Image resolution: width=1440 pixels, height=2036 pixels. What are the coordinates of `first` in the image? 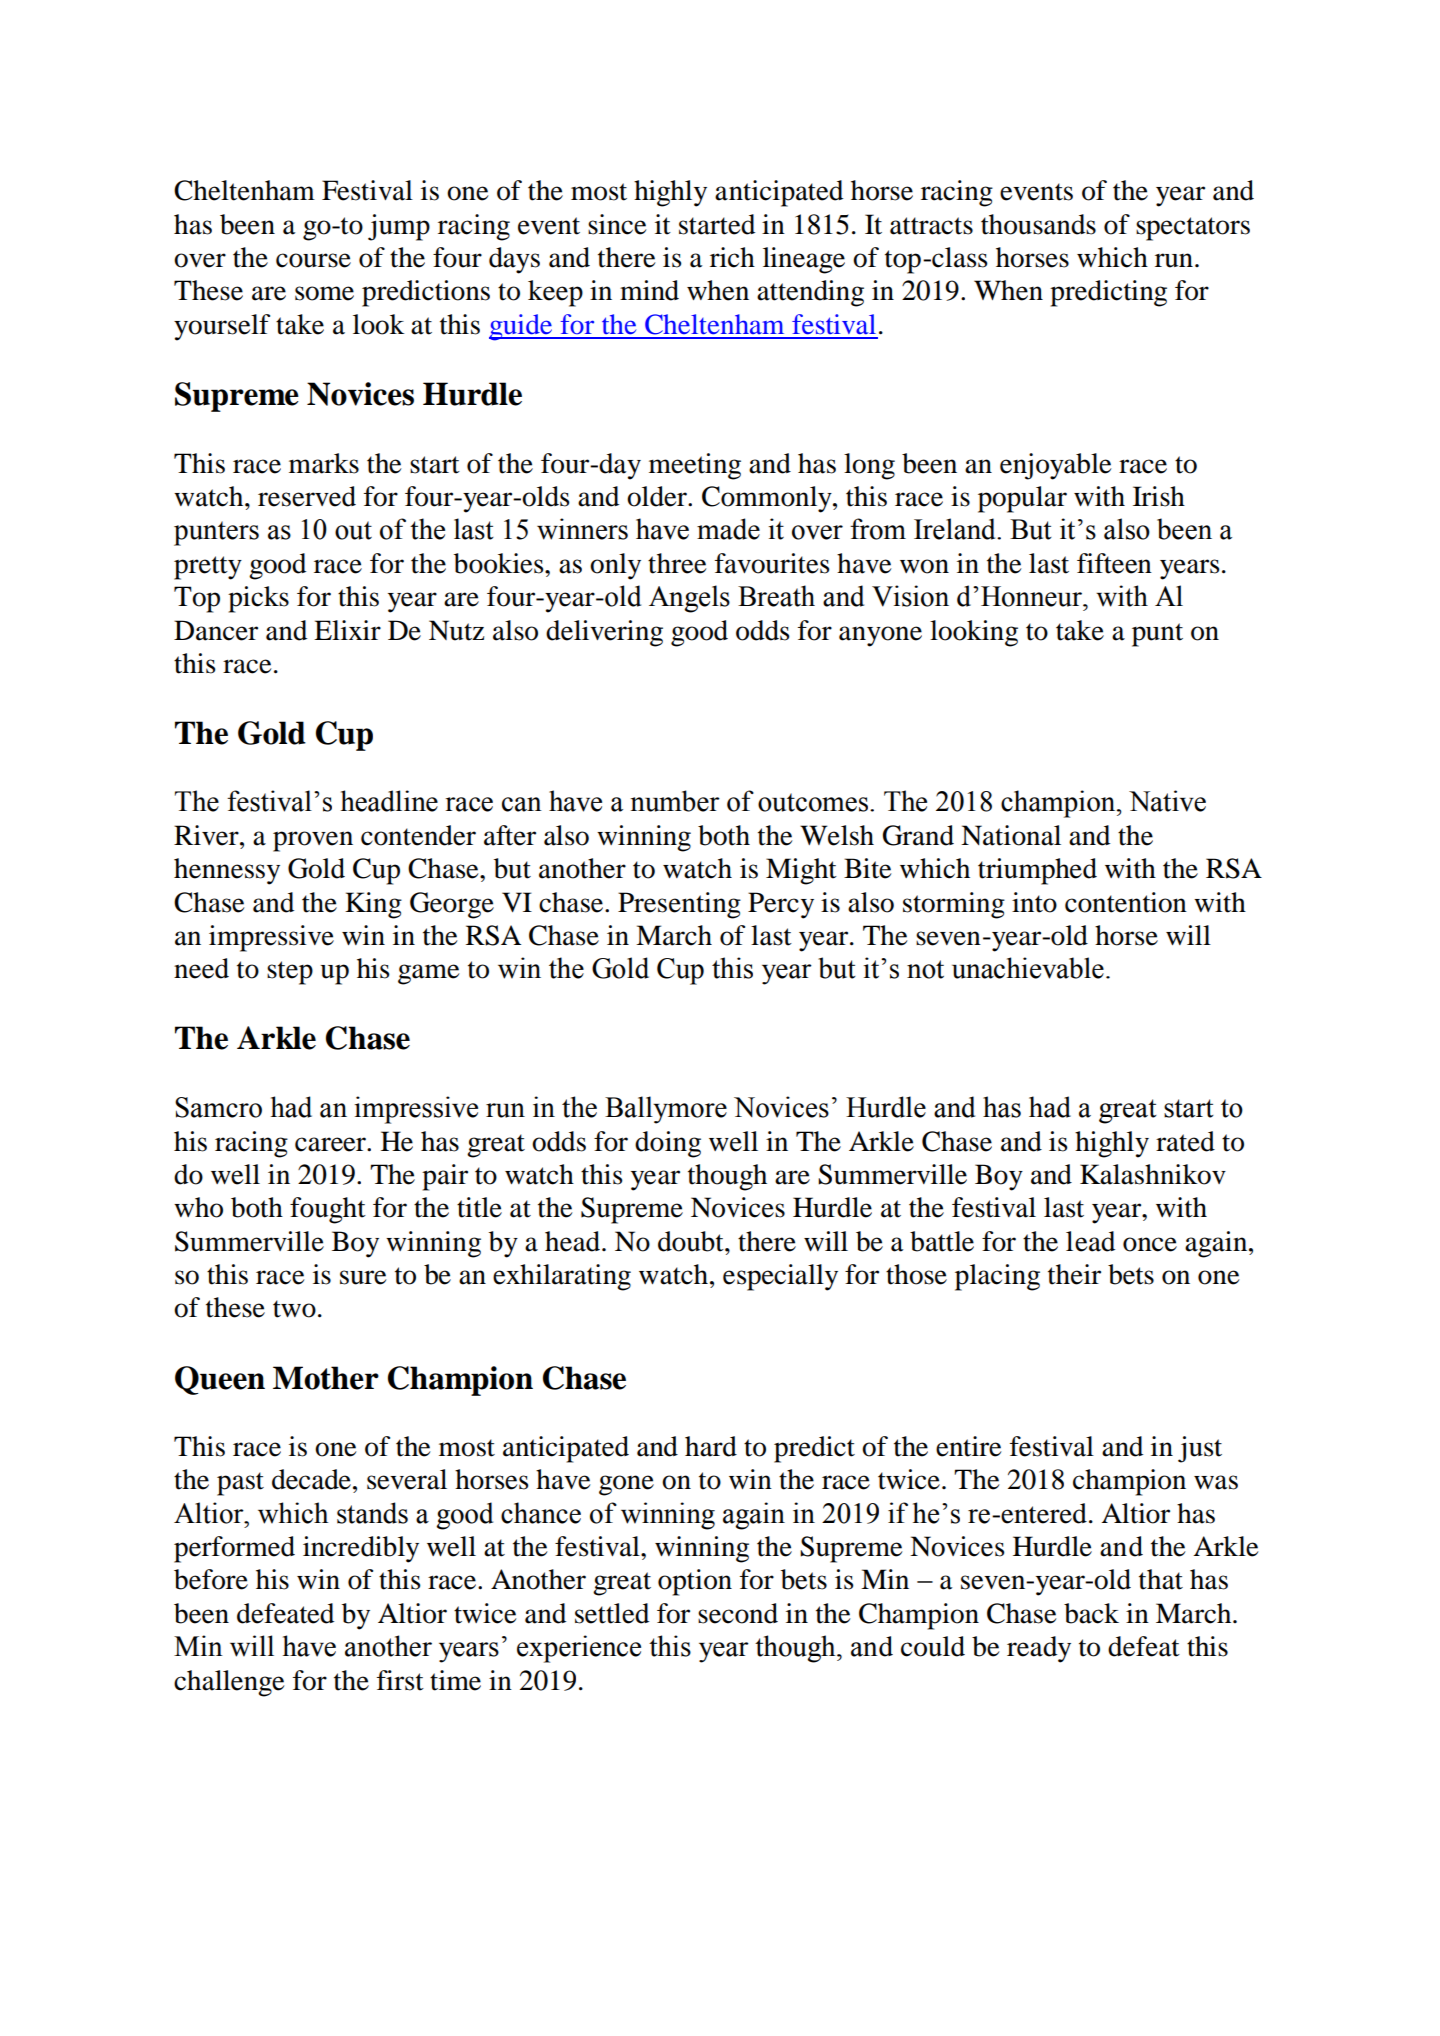 It's located at (400, 1680).
